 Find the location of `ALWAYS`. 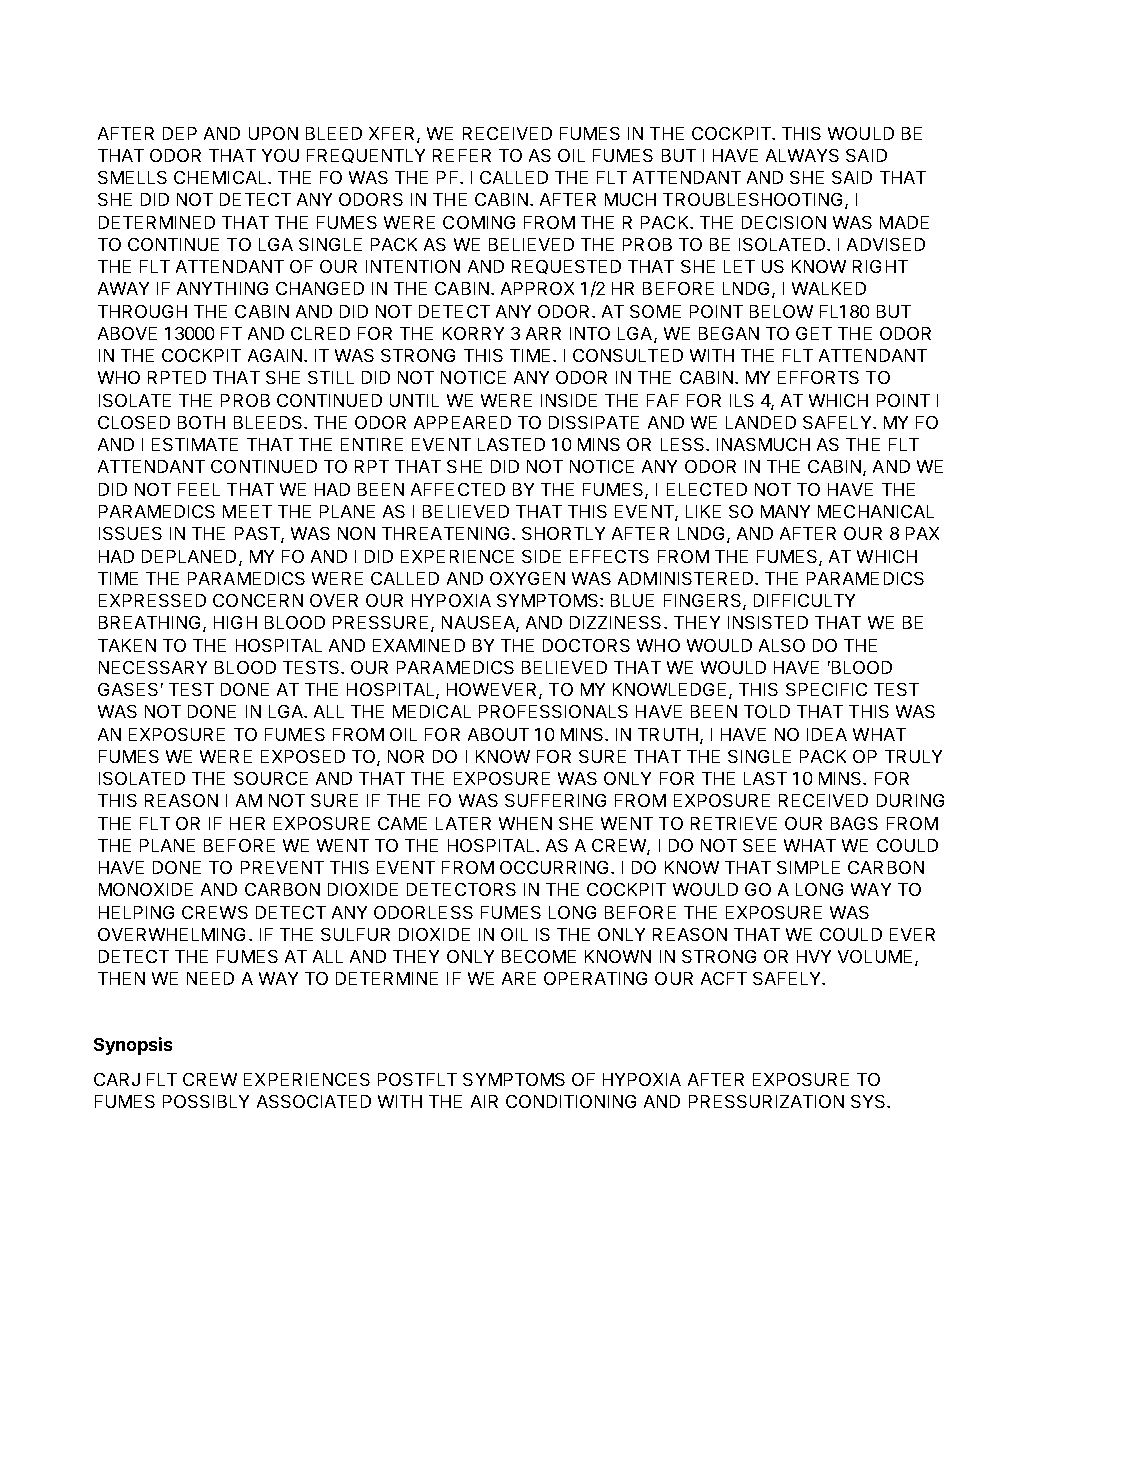

ALWAYS is located at coordinates (802, 155).
